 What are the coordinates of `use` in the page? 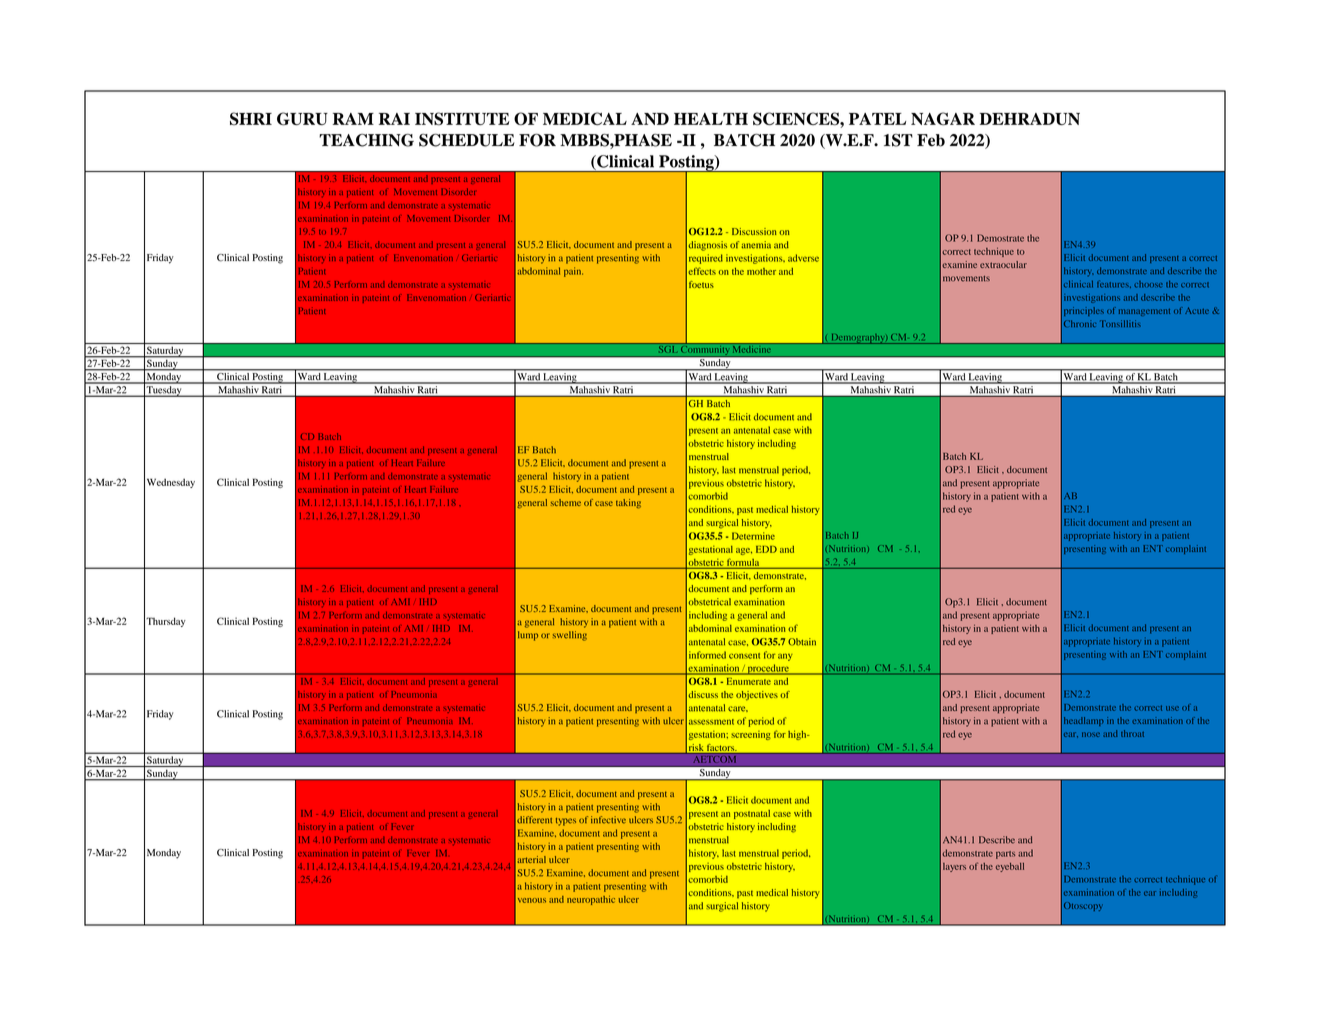 It's located at (1172, 708).
